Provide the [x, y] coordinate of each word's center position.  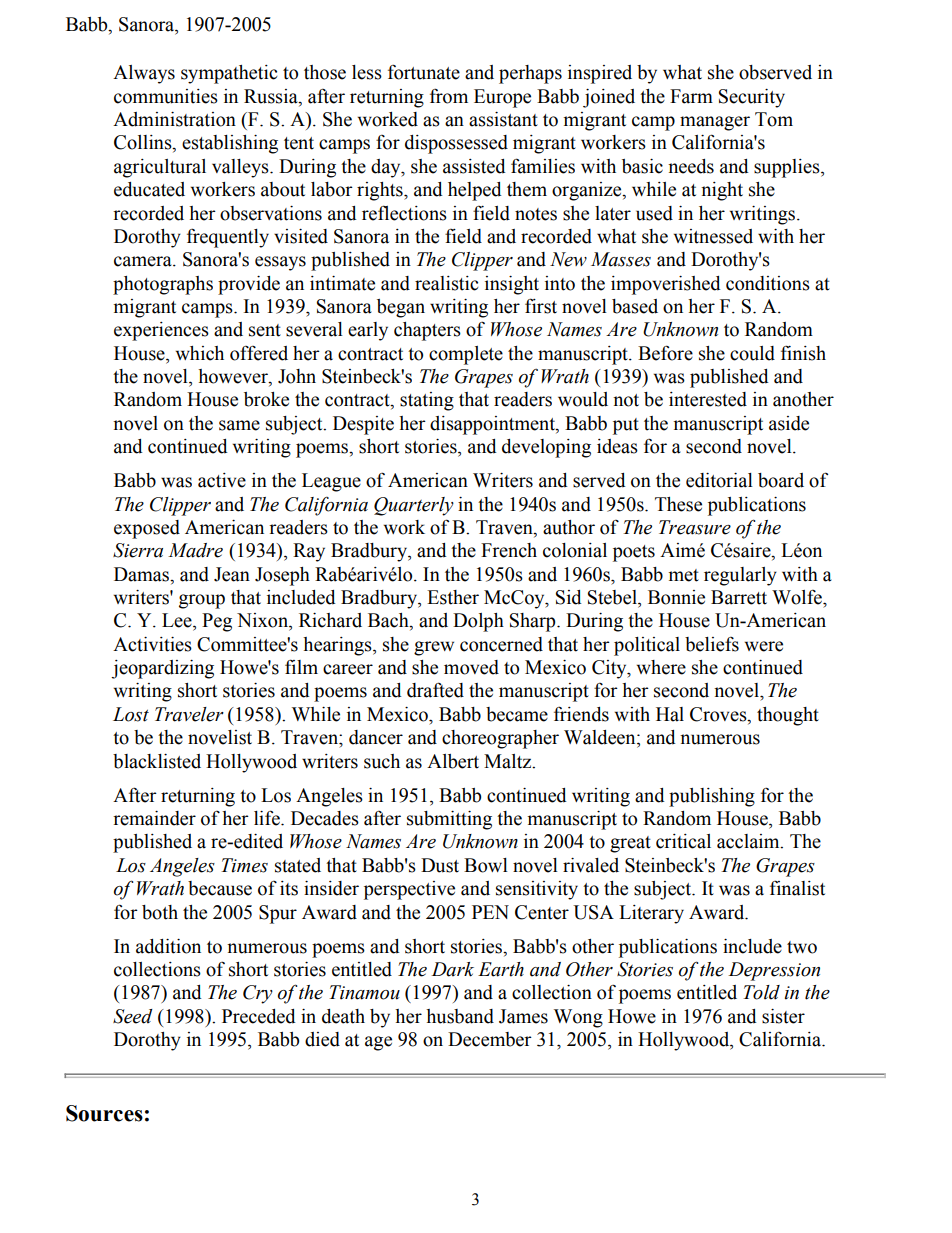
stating [427, 401]
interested [708, 399]
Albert [453, 761]
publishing [712, 797]
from [449, 96]
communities [166, 96]
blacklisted [157, 761]
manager [715, 123]
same [239, 425]
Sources [104, 1113]
